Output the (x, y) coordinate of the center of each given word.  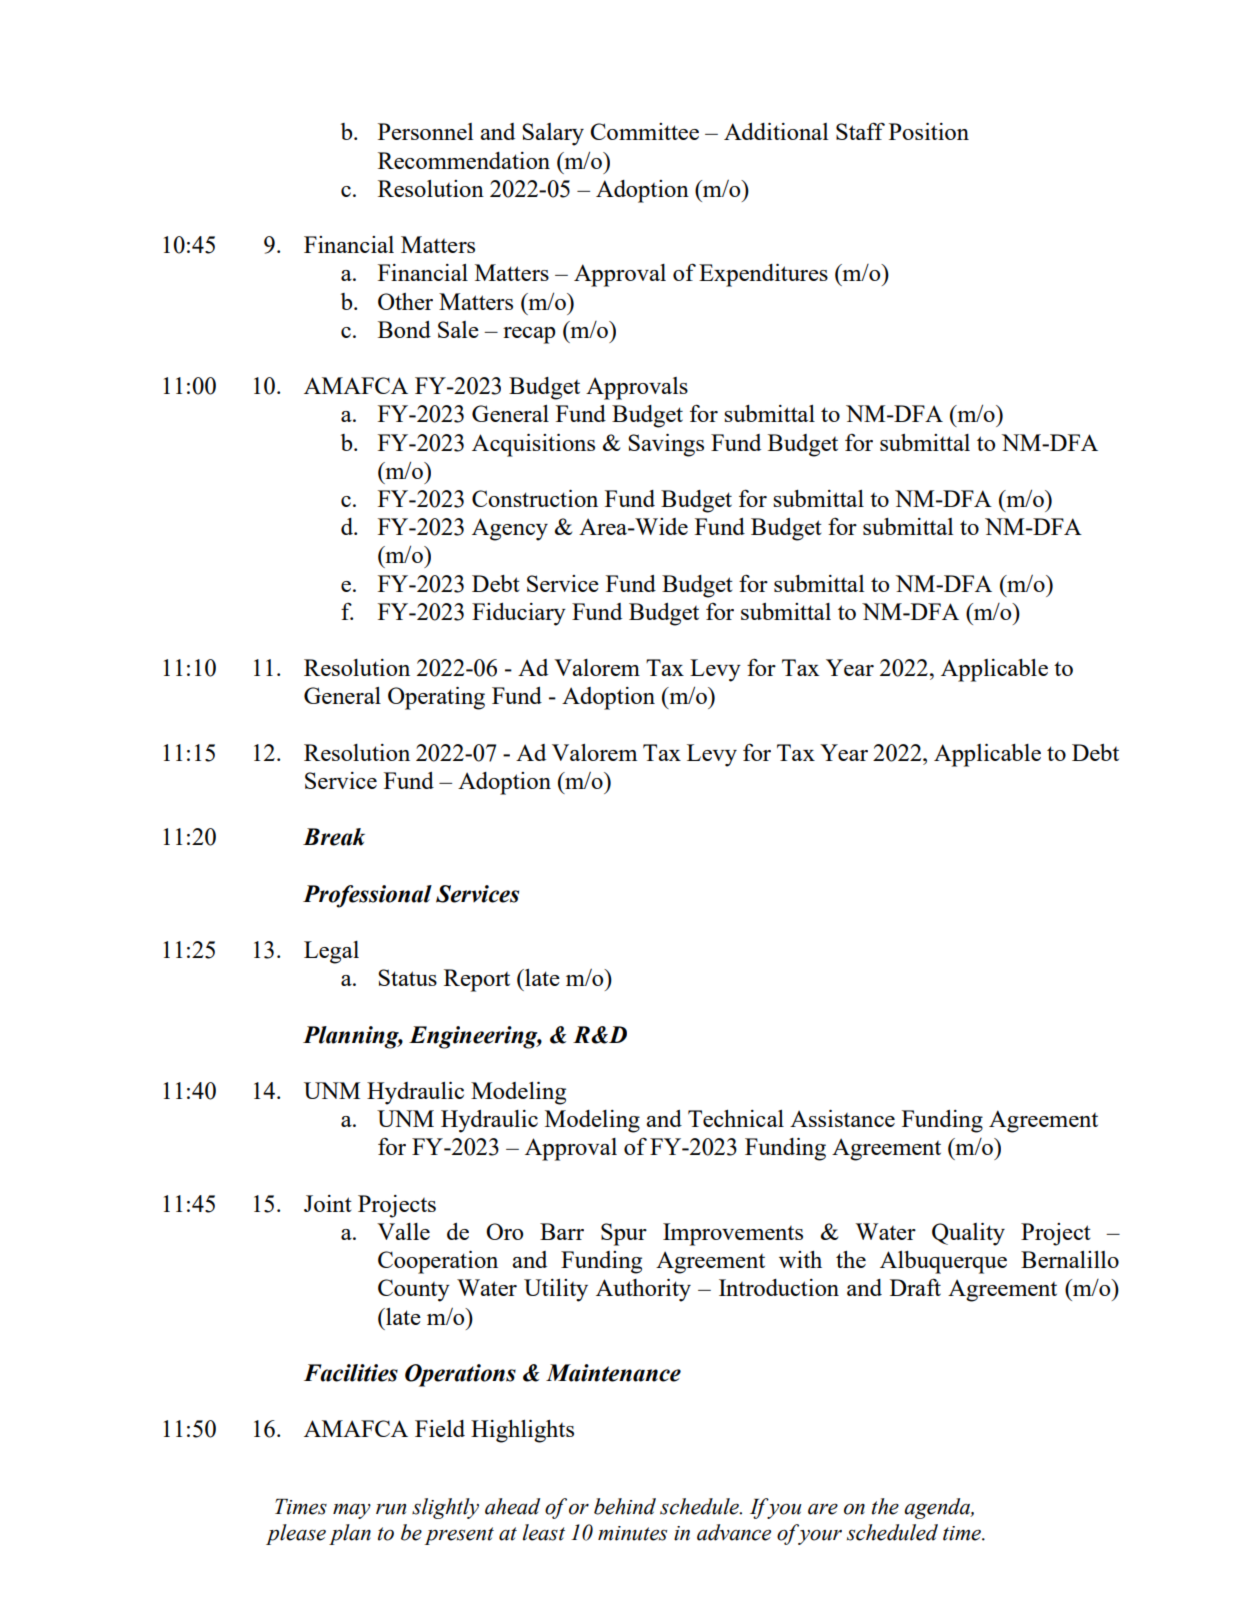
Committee (644, 131)
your (820, 1537)
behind (625, 1506)
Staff (860, 131)
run (391, 1509)
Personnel (425, 131)
